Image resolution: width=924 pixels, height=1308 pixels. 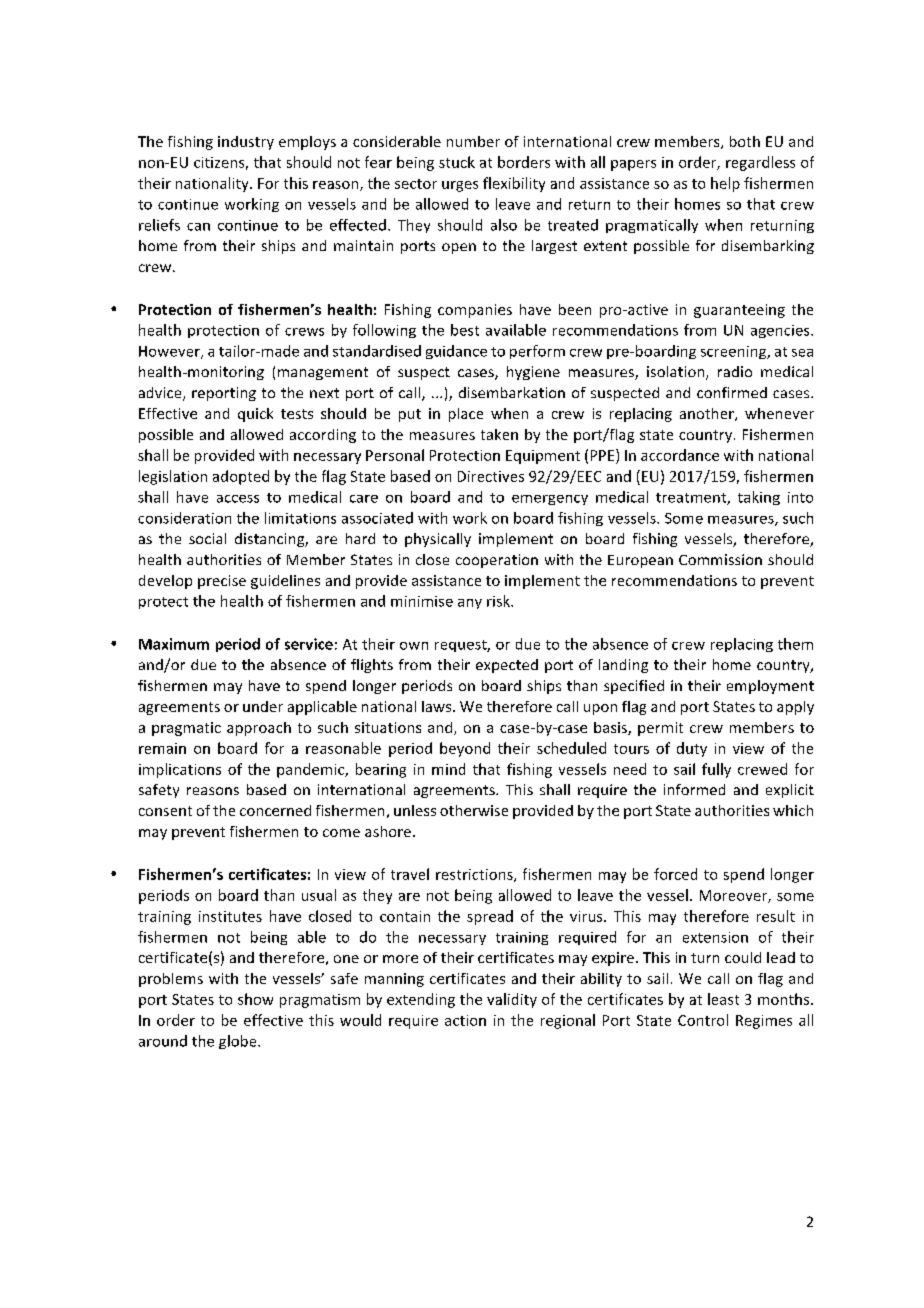 I want to click on stuck, so click(x=457, y=162).
